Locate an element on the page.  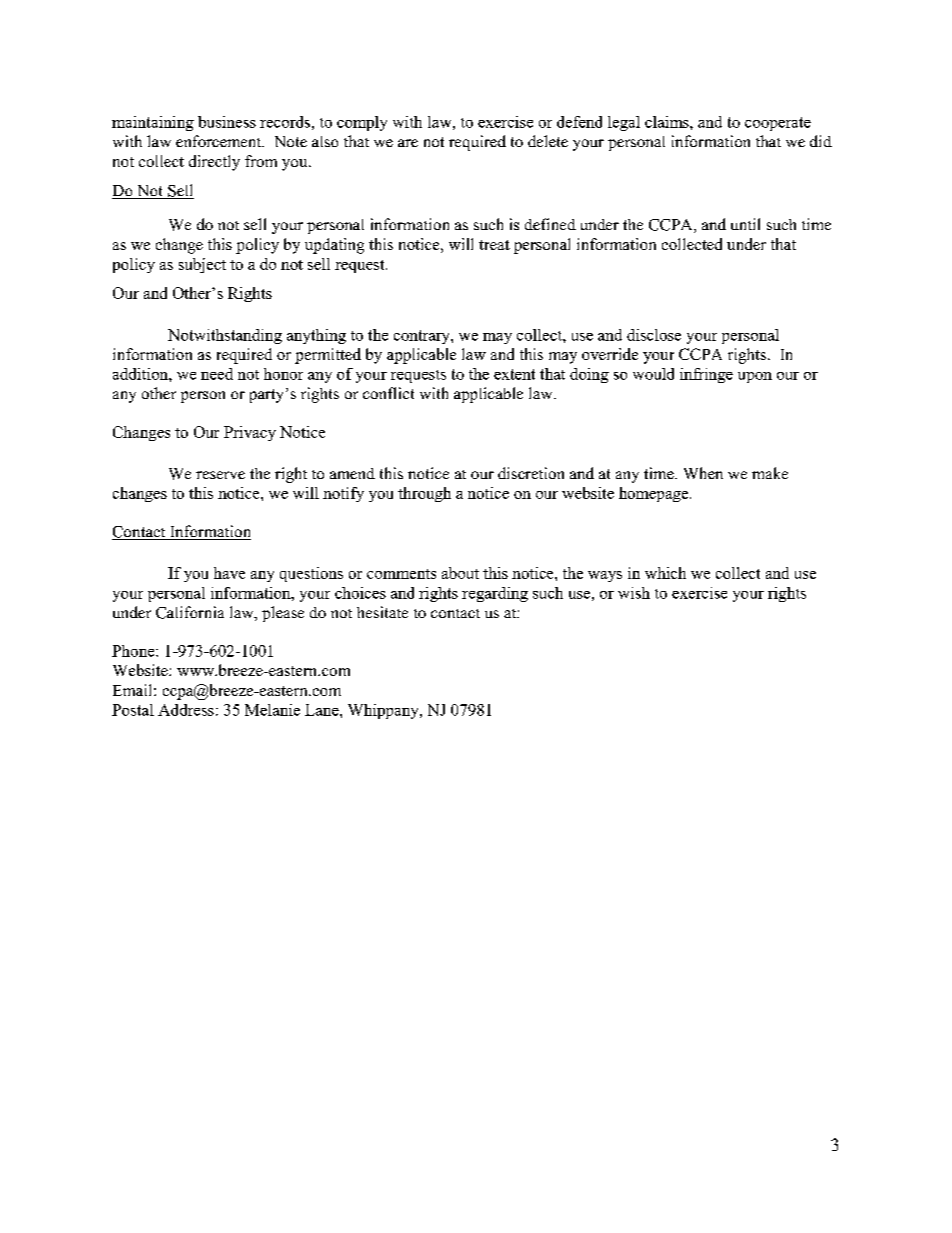
cooperate is located at coordinates (778, 124).
